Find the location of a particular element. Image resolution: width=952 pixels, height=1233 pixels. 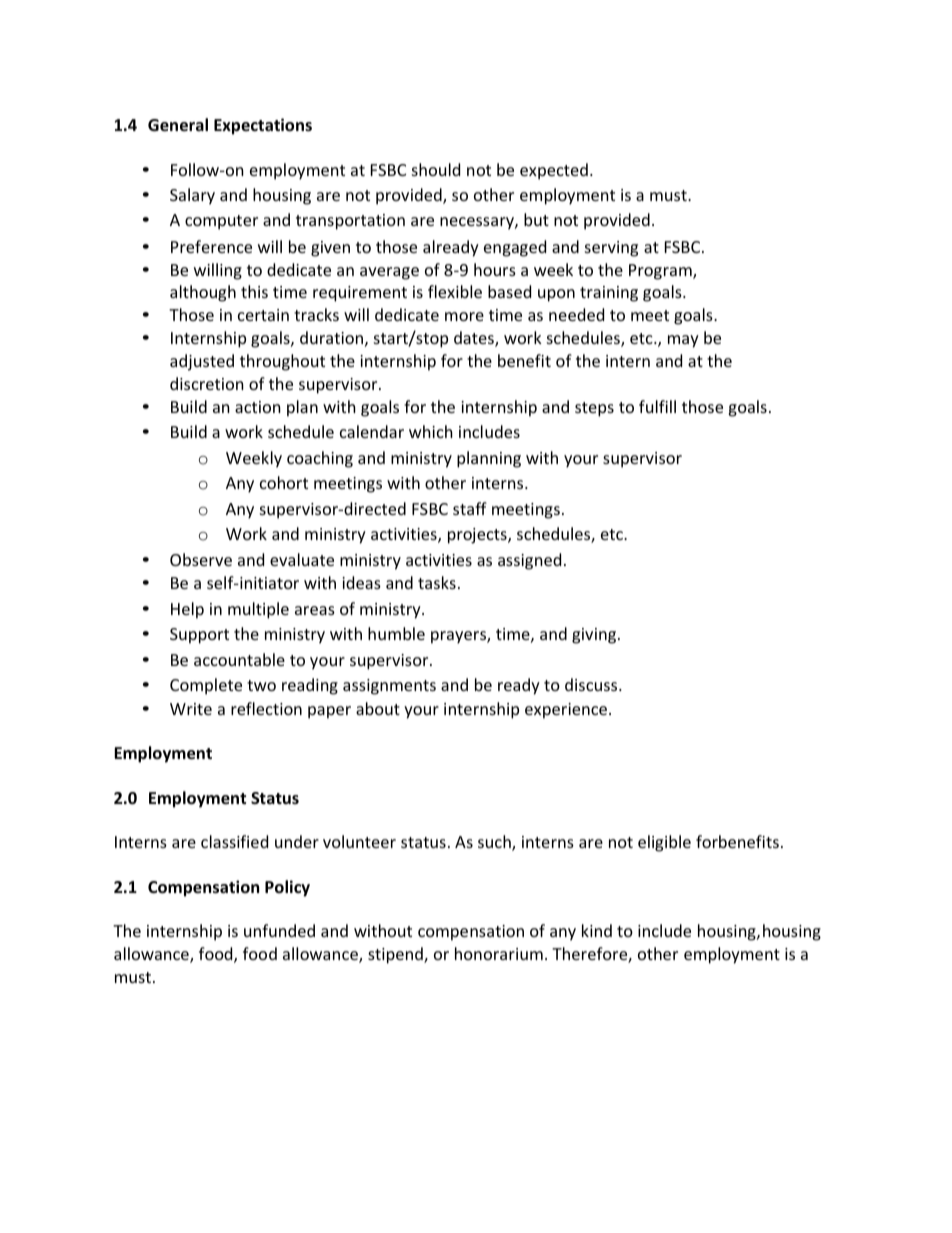

projects is located at coordinates (478, 536).
